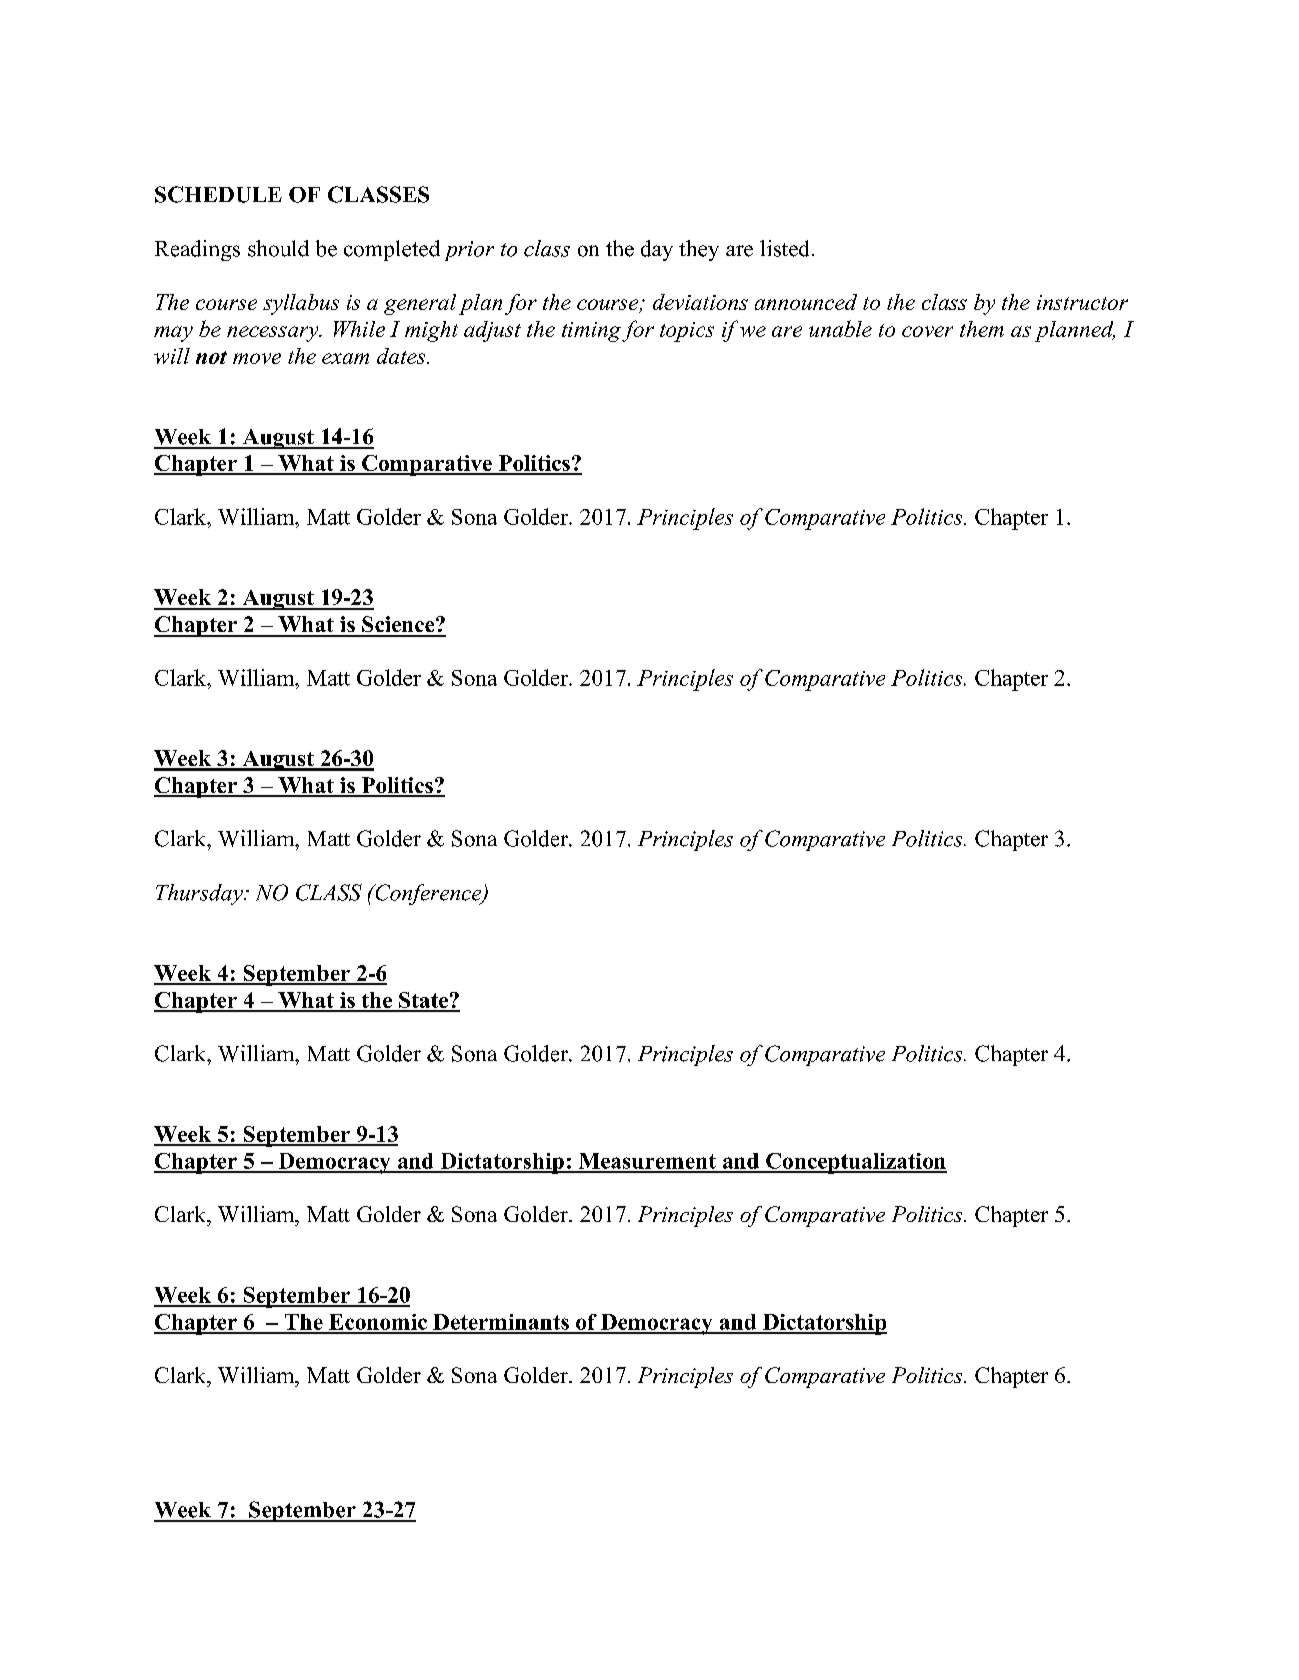 The width and height of the screenshot is (1299, 1680). I want to click on dates, so click(402, 356).
